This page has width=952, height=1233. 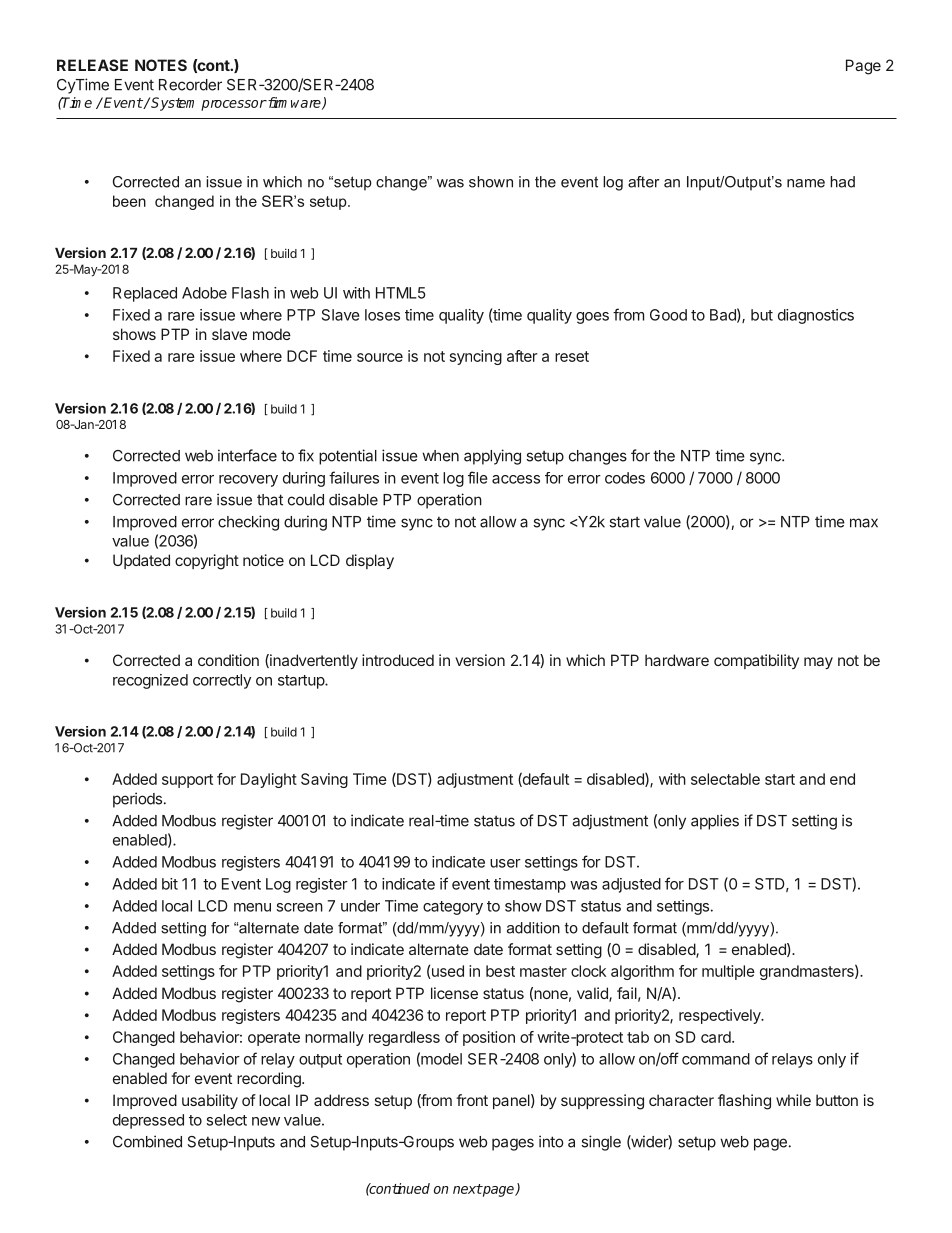 What do you see at coordinates (187, 781) in the page?
I see `support` at bounding box center [187, 781].
